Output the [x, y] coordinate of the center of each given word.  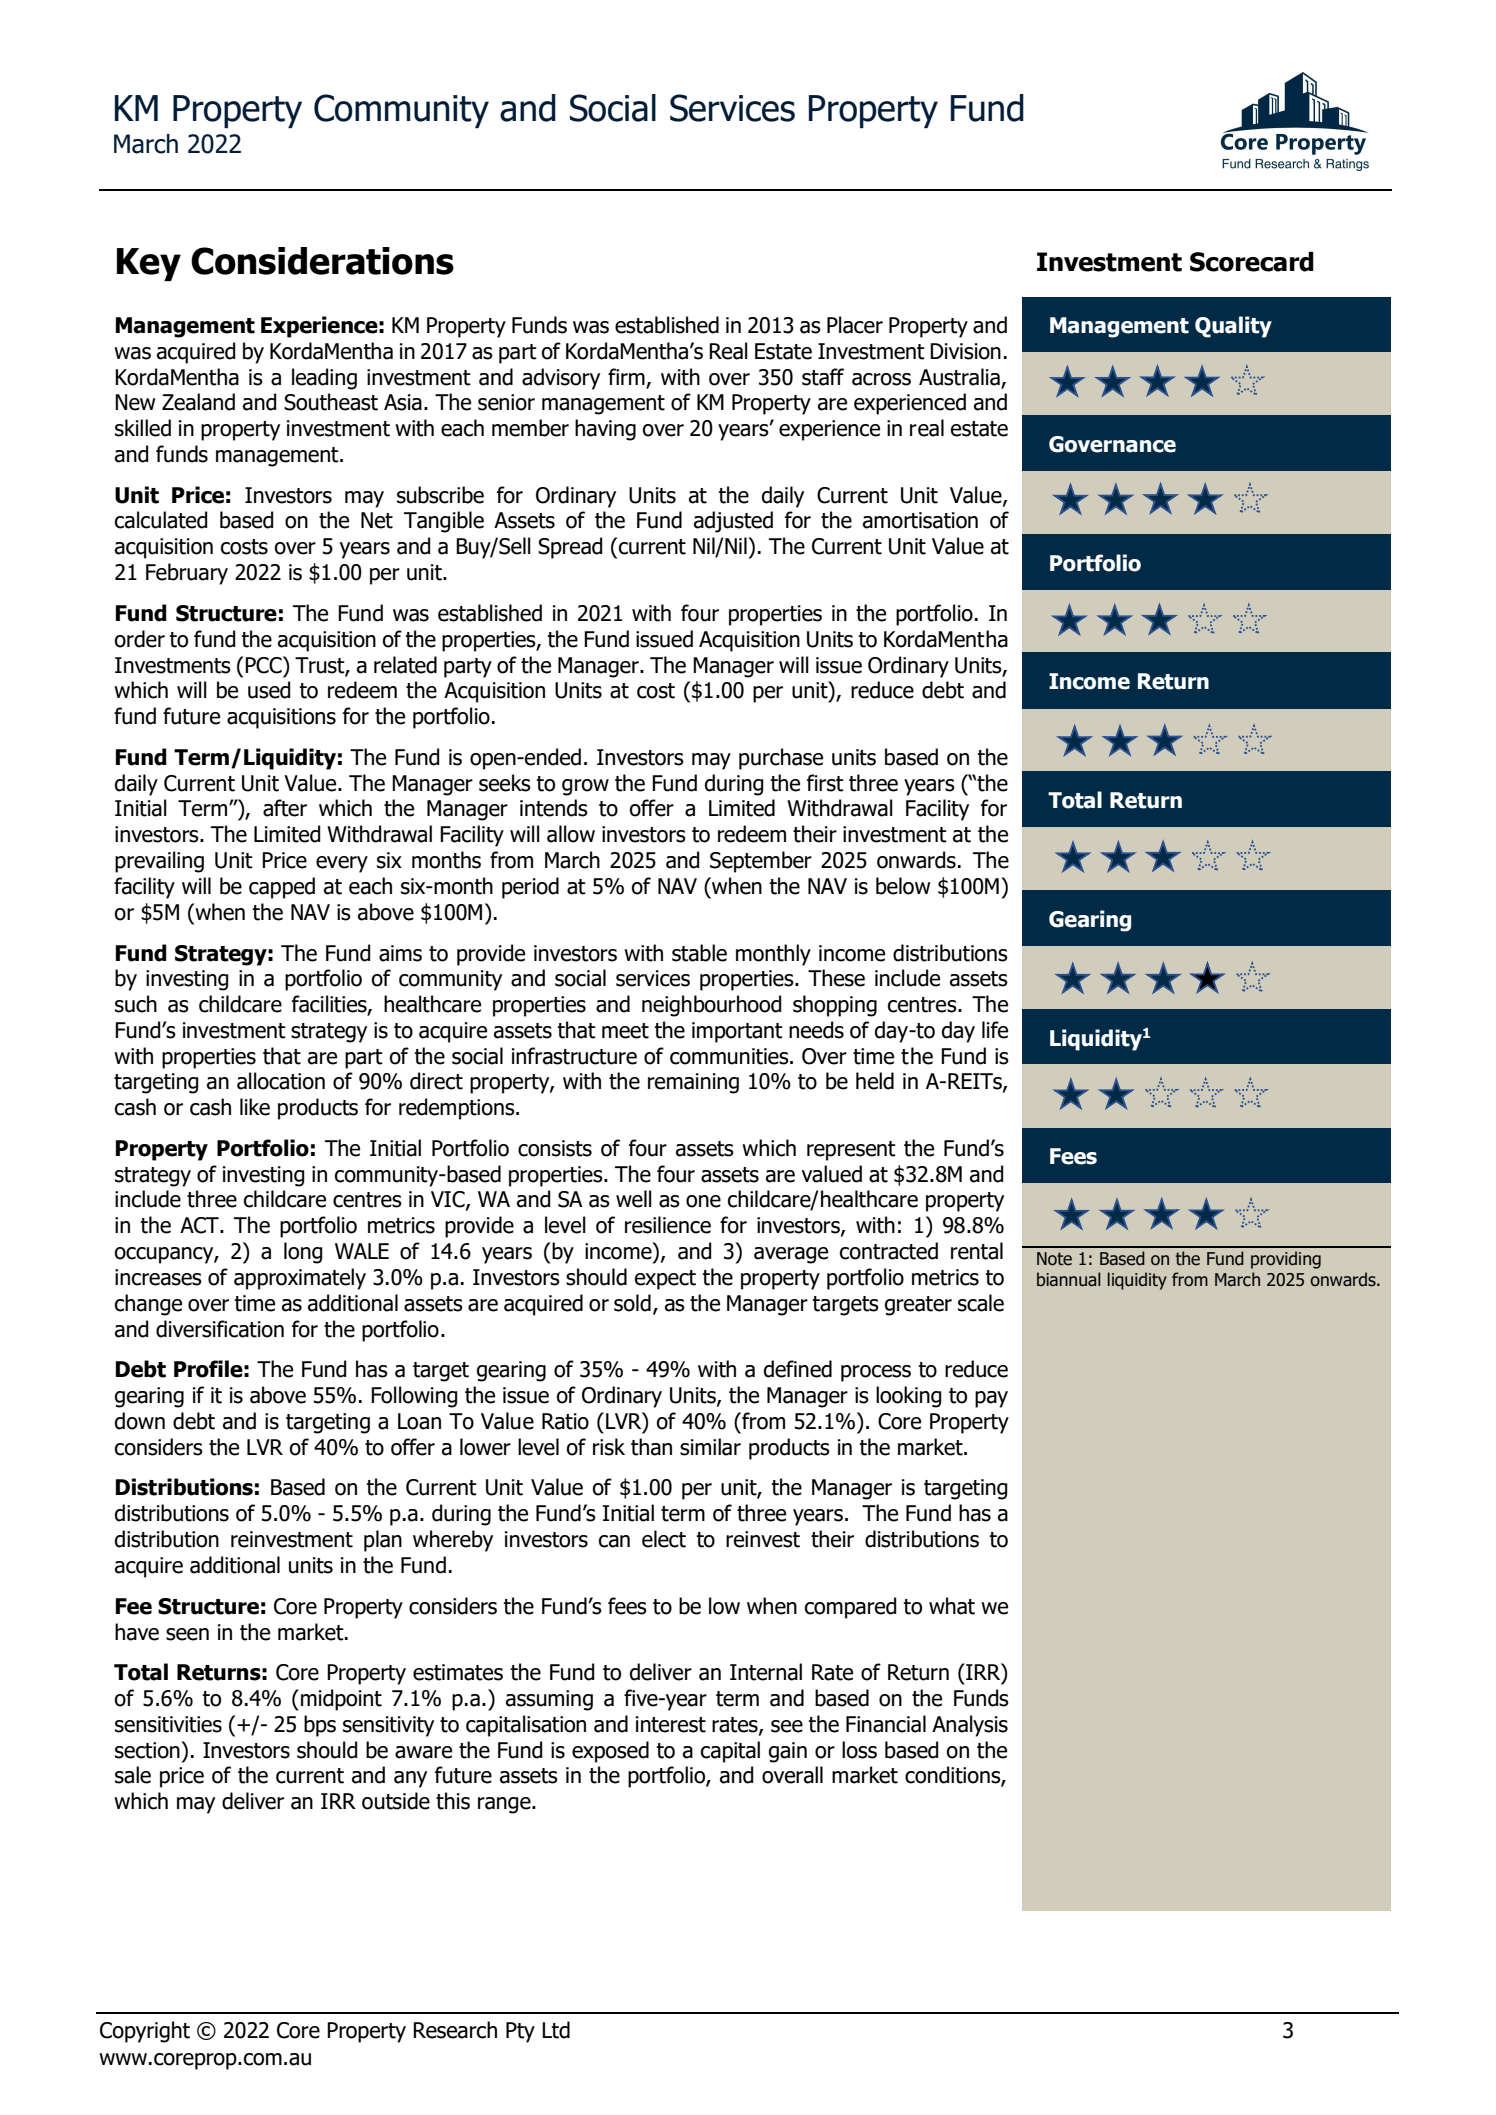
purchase [781, 759]
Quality [1233, 327]
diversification [220, 1329]
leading [324, 379]
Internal [766, 1672]
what [952, 1606]
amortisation [920, 520]
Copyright [145, 2032]
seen [187, 1634]
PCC [264, 665]
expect [665, 1280]
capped [282, 888]
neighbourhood [712, 1006]
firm [626, 376]
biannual [1069, 1279]
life [995, 1030]
